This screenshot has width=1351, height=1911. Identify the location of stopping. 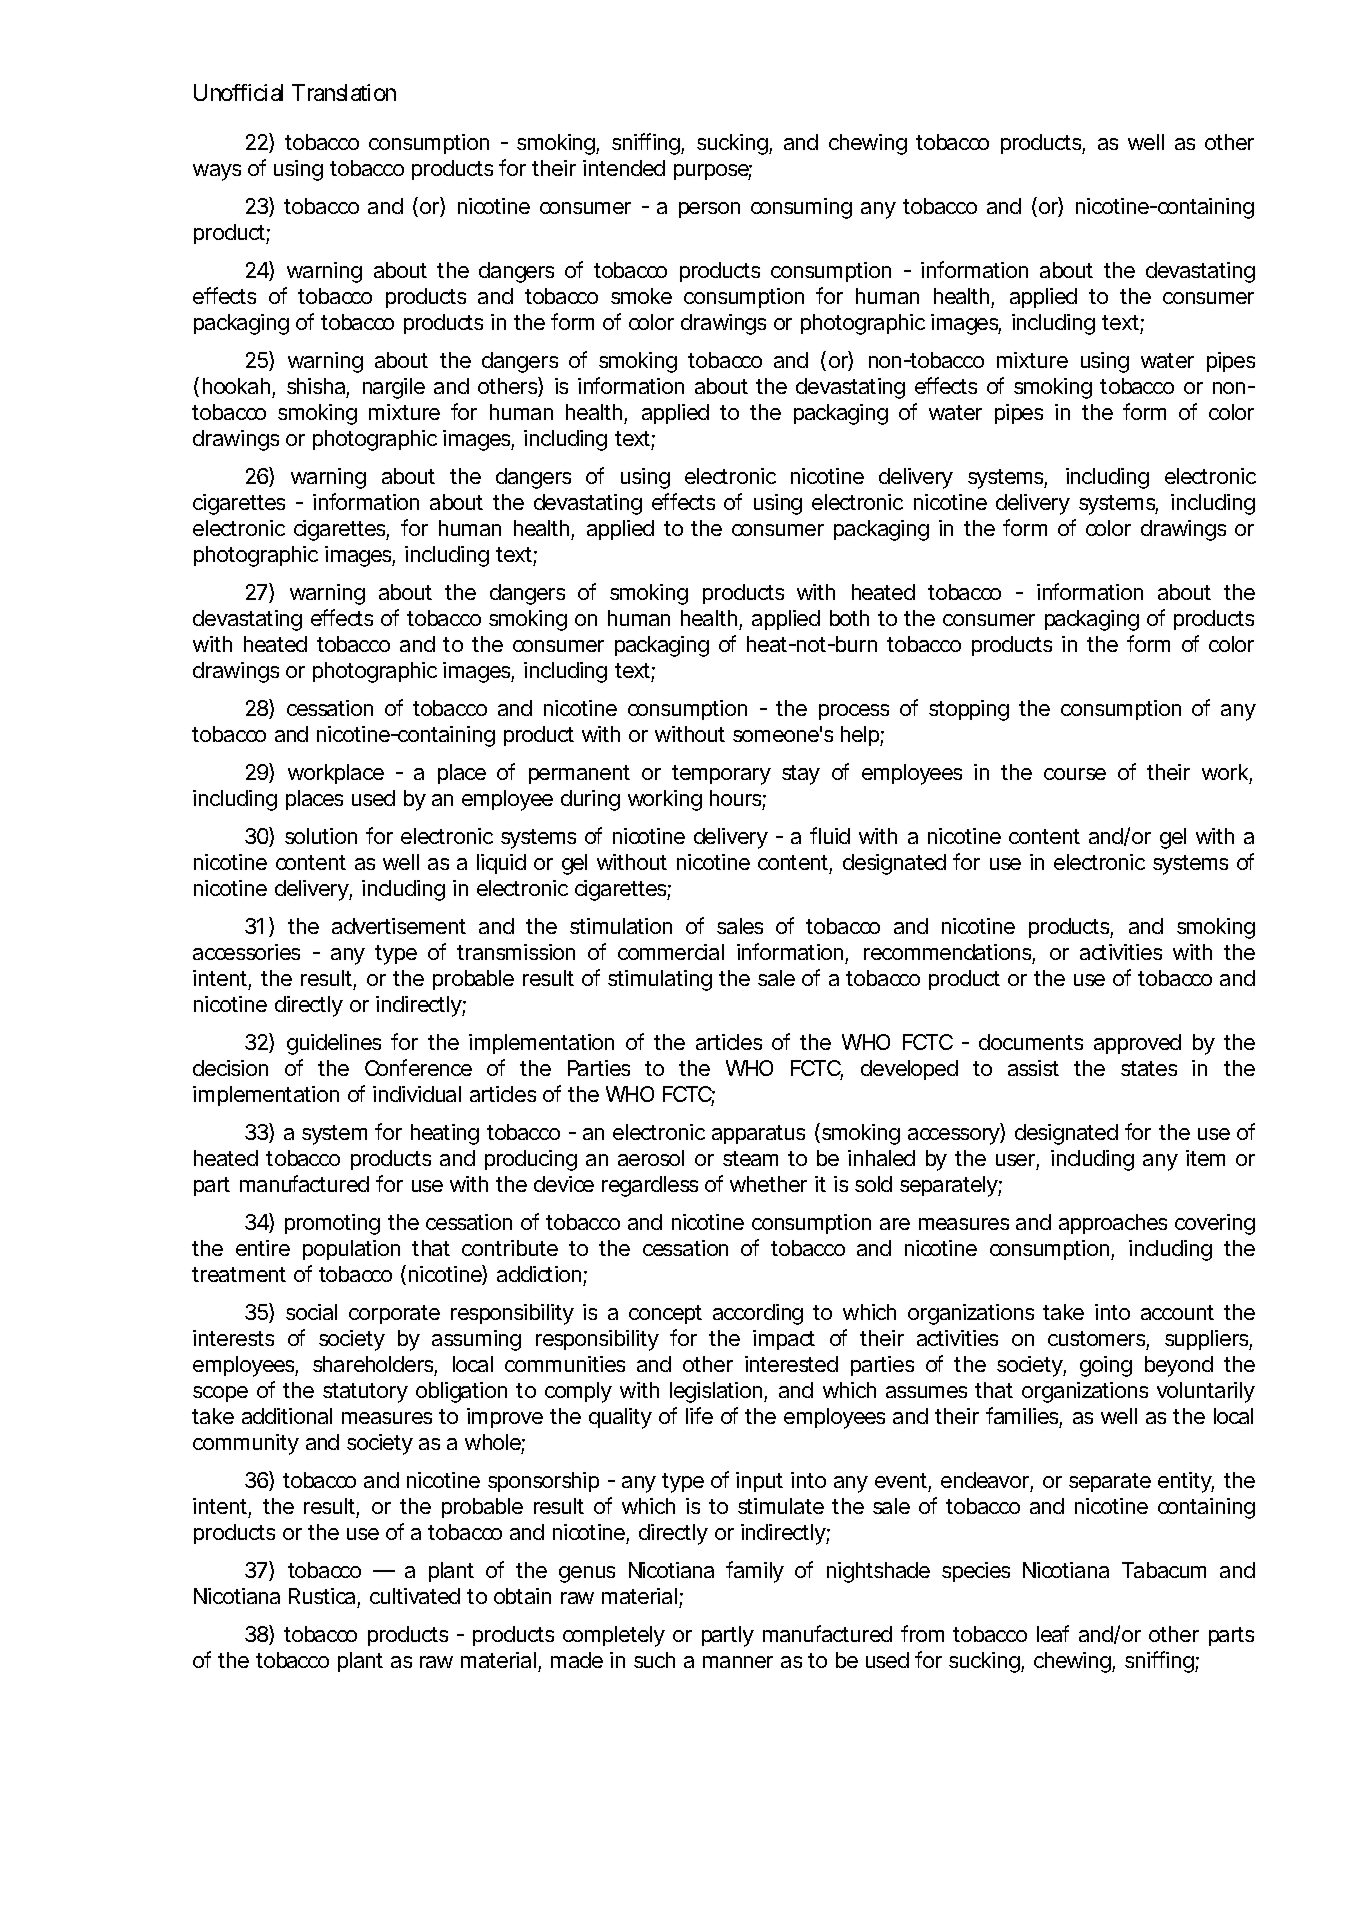
(969, 710).
